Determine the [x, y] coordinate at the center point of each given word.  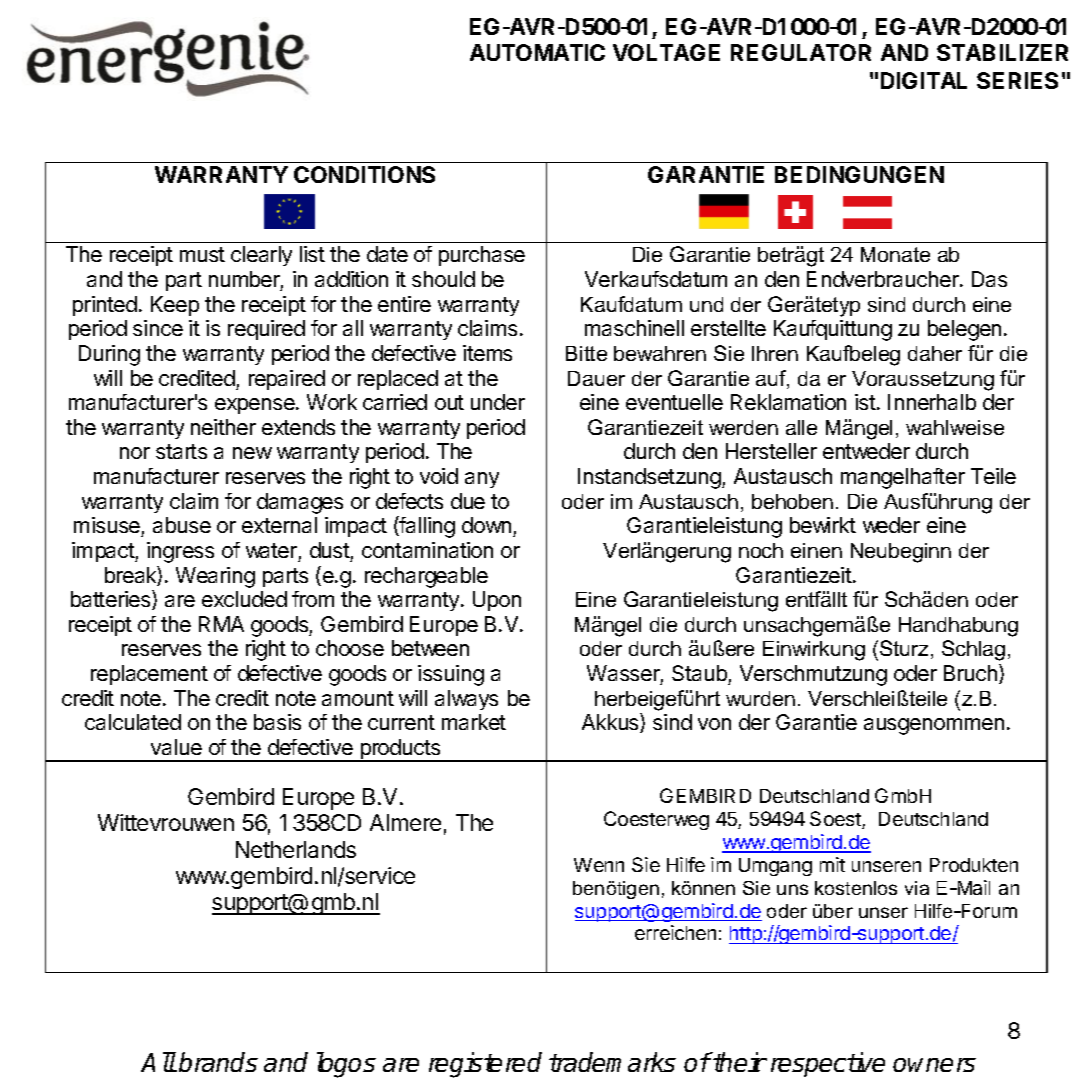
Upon [497, 601]
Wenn [599, 865]
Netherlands [296, 849]
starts [181, 451]
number [246, 280]
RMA [221, 624]
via [917, 888]
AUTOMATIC [537, 52]
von [714, 724]
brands [218, 1062]
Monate [895, 254]
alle [801, 427]
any [482, 480]
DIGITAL [924, 80]
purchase [482, 256]
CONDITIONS [364, 174]
